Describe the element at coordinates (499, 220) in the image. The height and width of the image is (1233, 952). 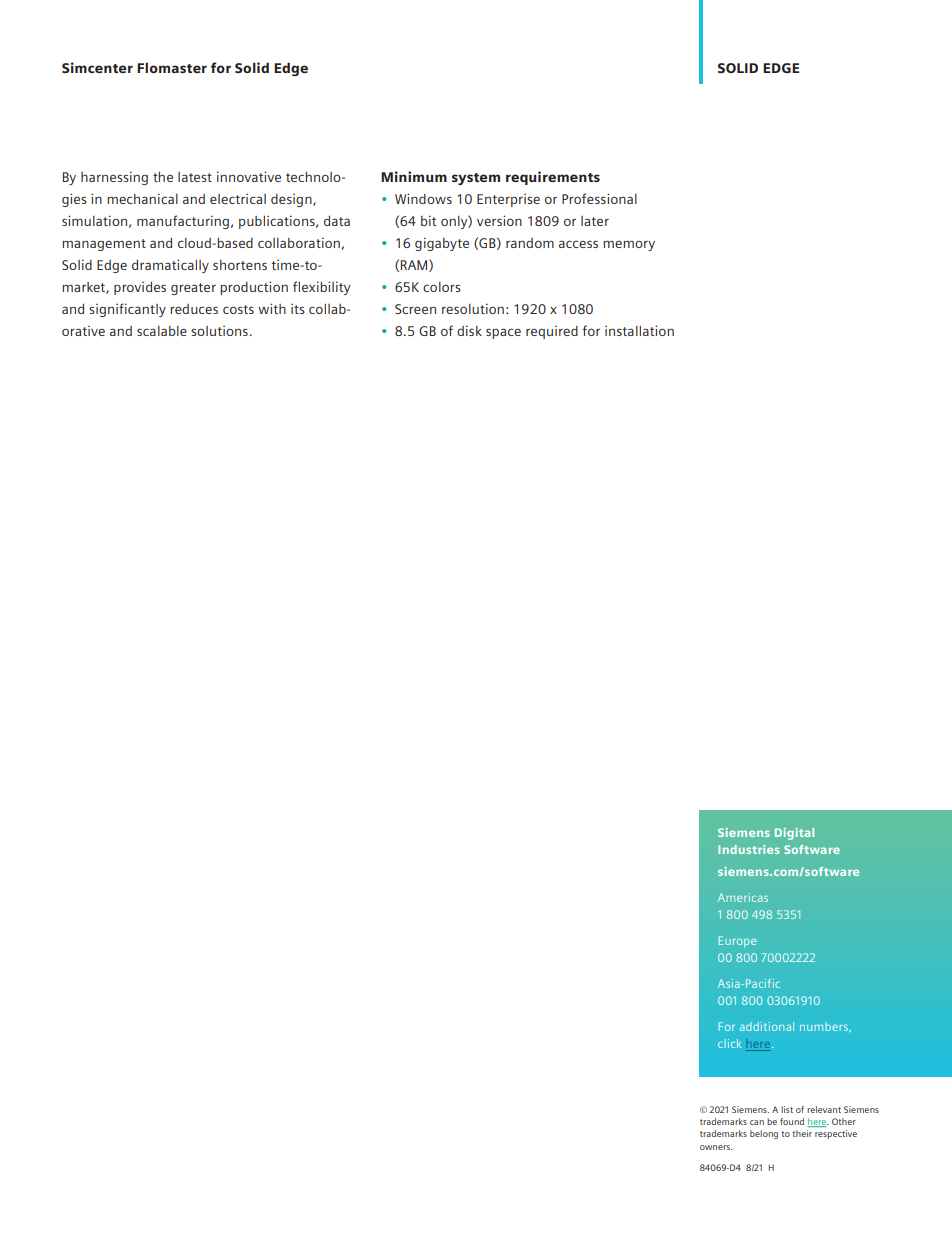
I see `version` at that location.
